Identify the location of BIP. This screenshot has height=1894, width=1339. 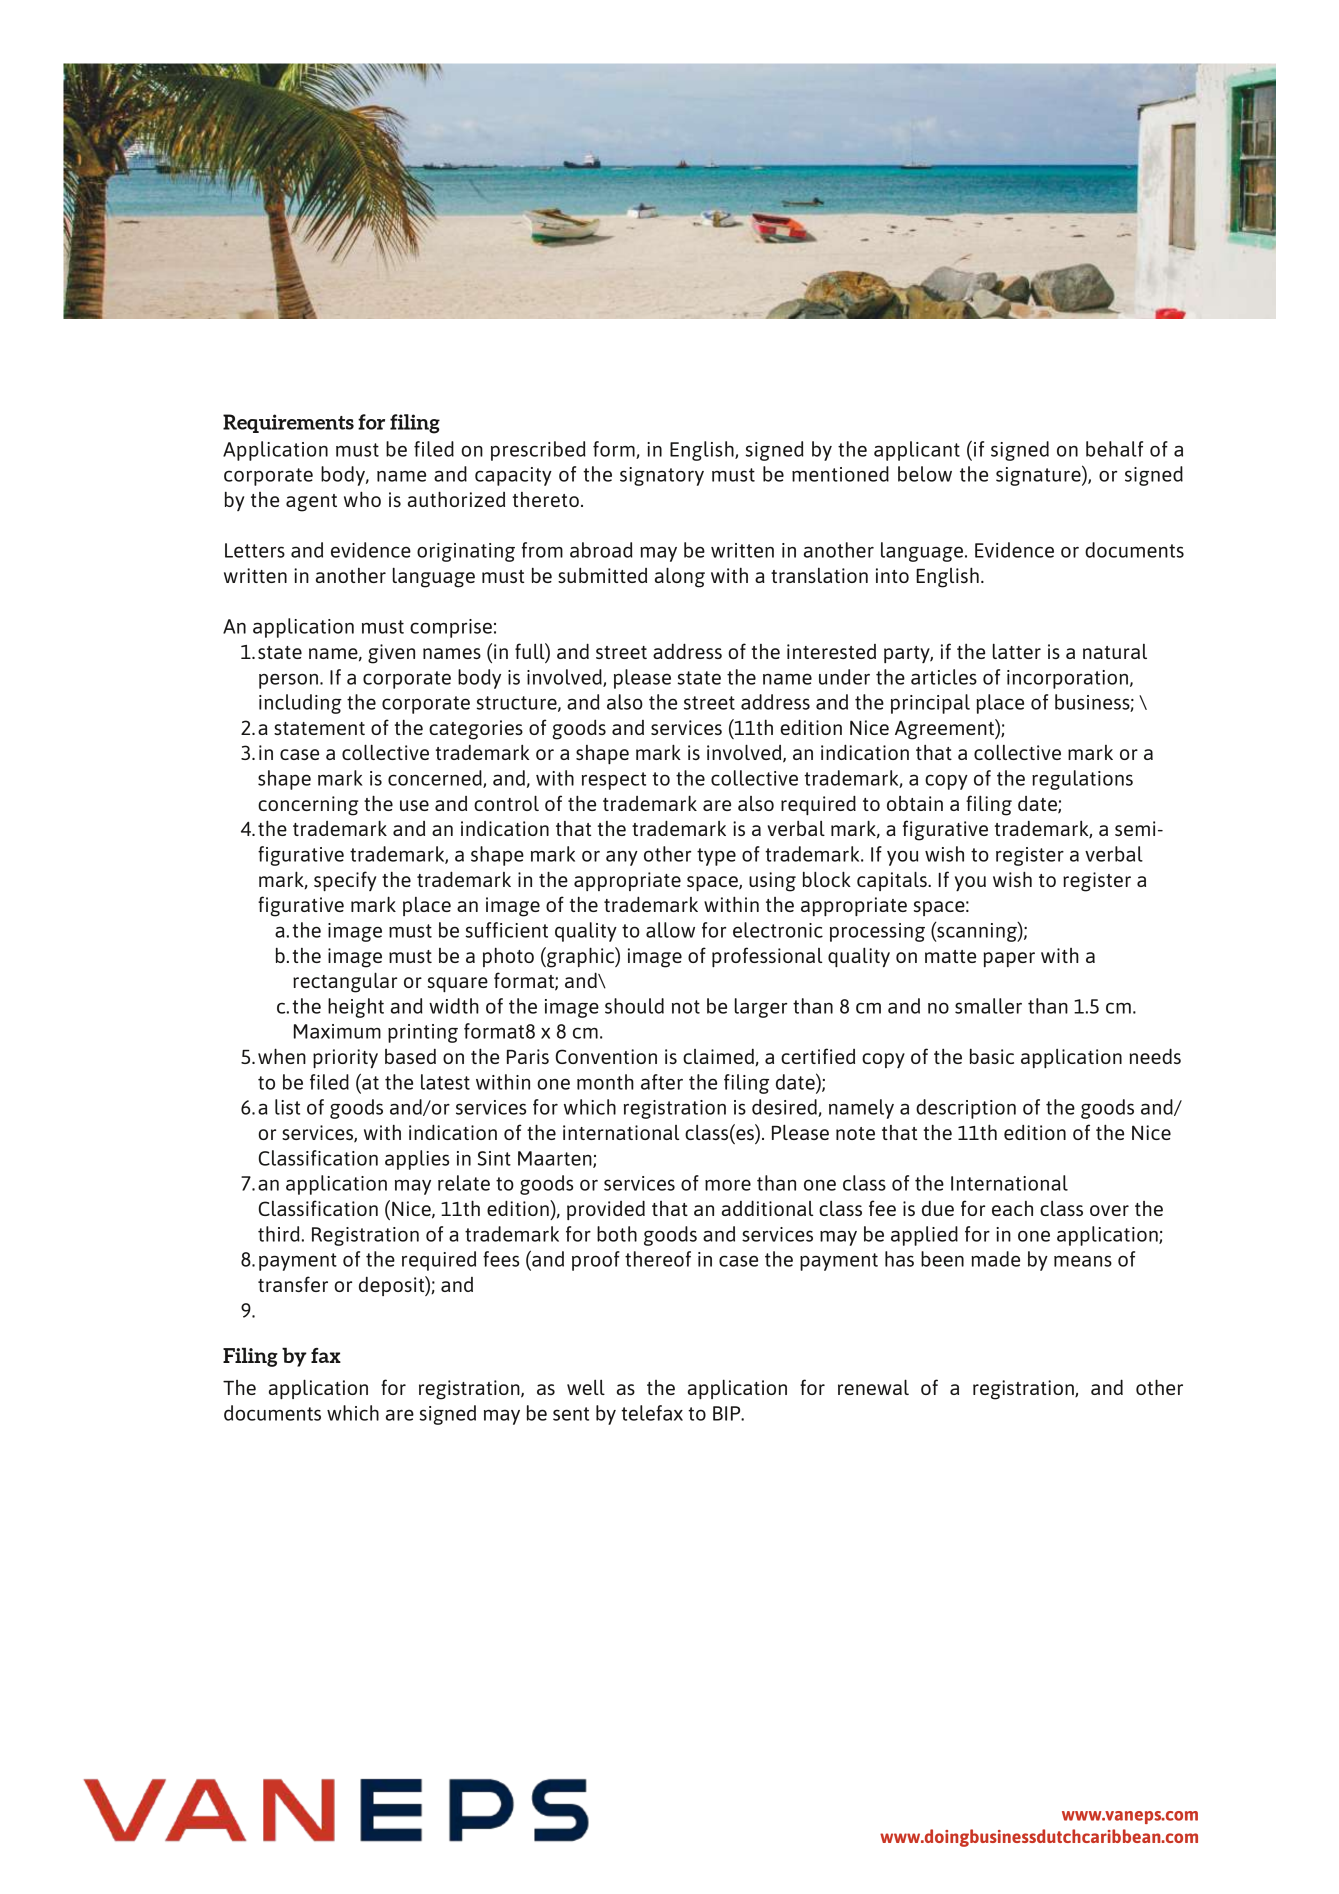
(728, 1413).
